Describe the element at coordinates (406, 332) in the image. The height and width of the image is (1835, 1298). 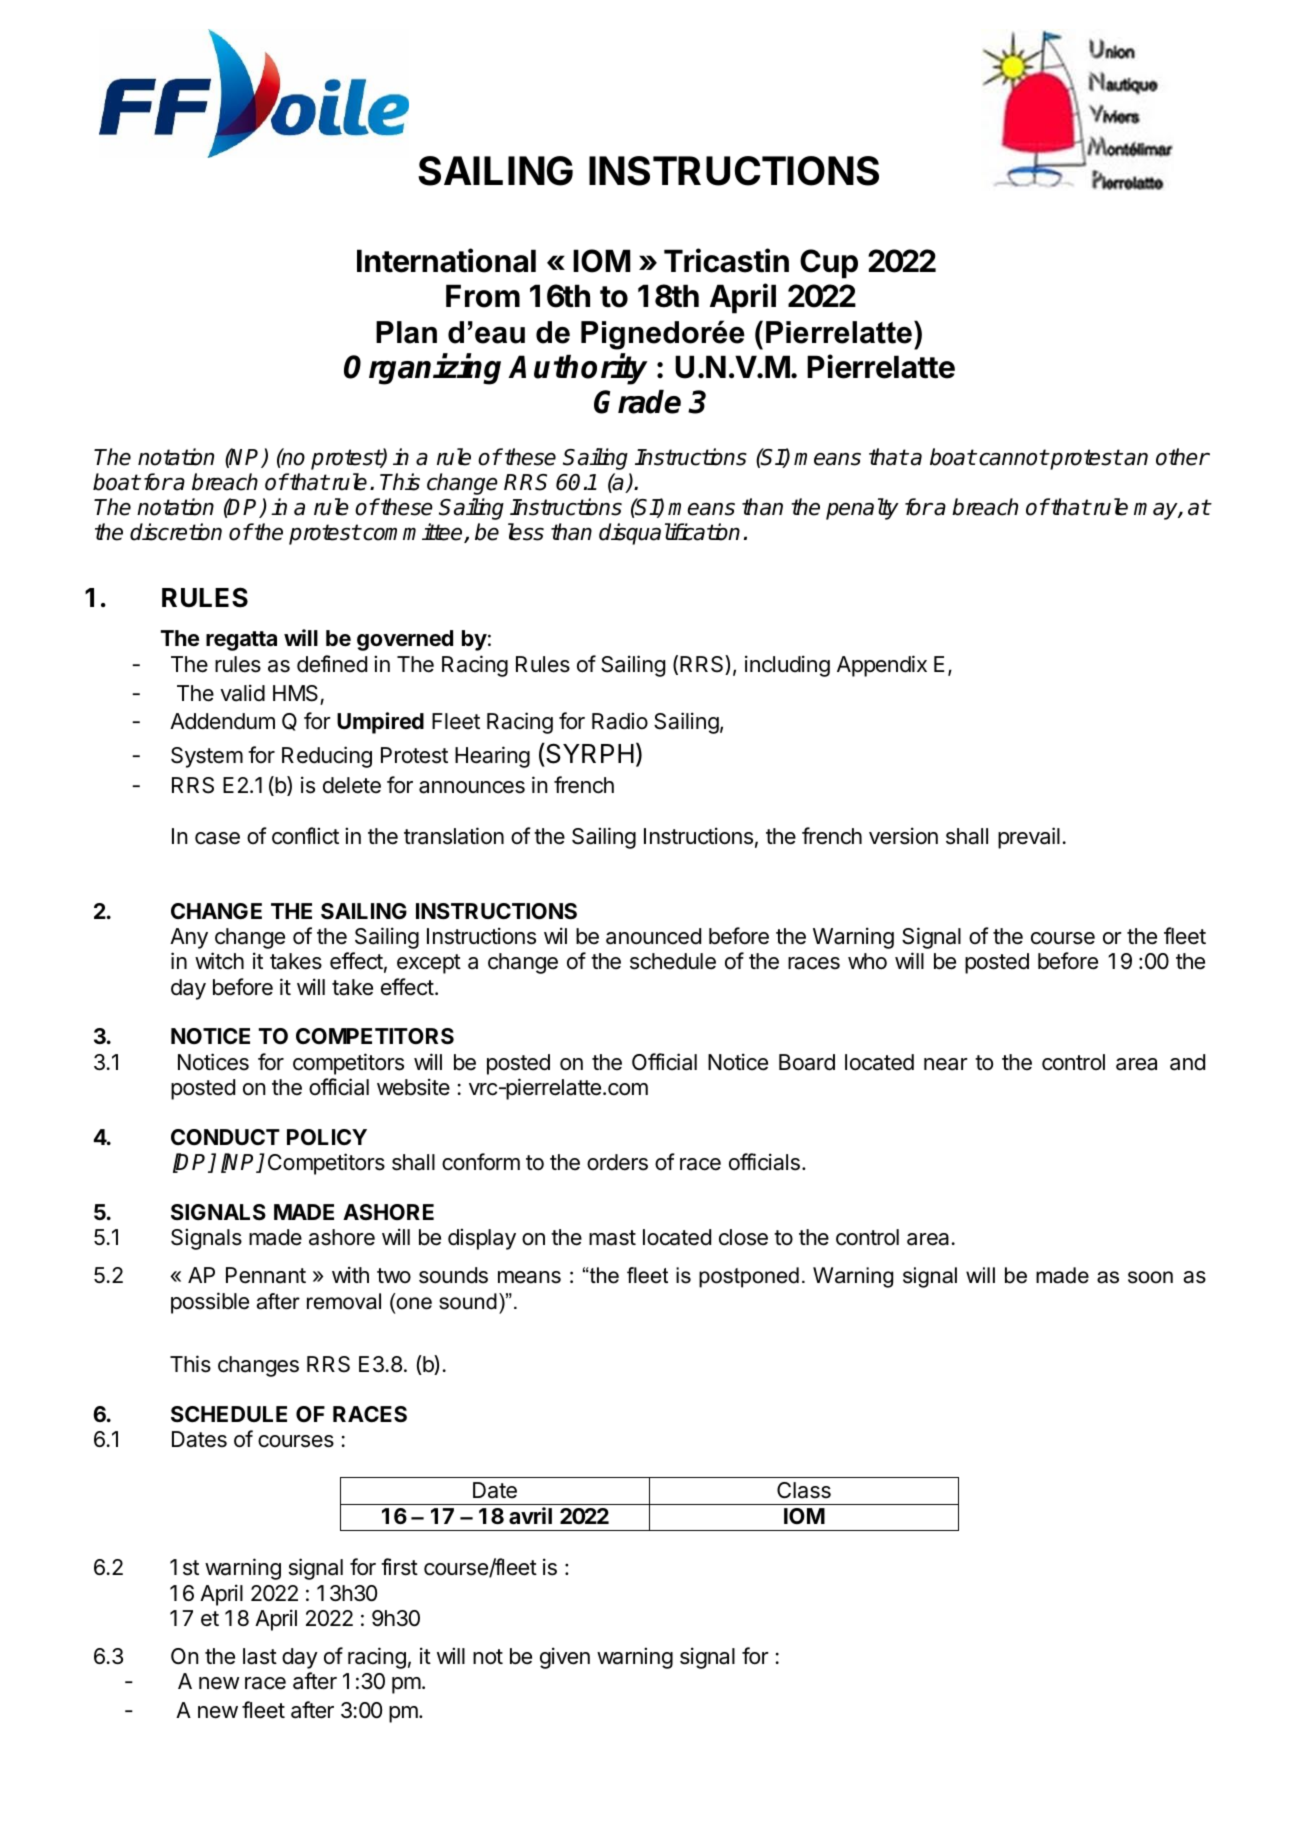
I see `Plan` at that location.
